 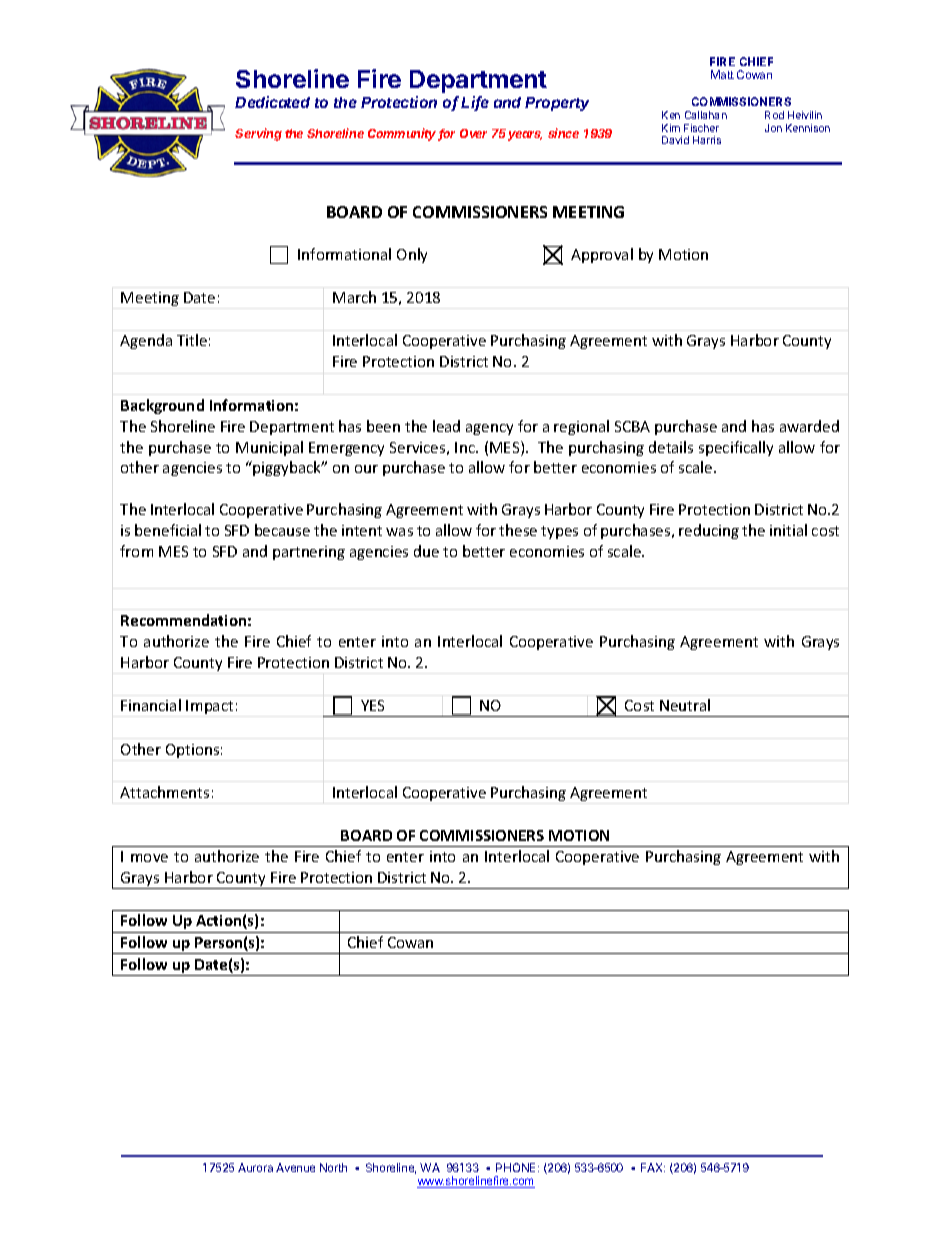 What do you see at coordinates (602, 255) in the screenshot?
I see `Approval` at bounding box center [602, 255].
